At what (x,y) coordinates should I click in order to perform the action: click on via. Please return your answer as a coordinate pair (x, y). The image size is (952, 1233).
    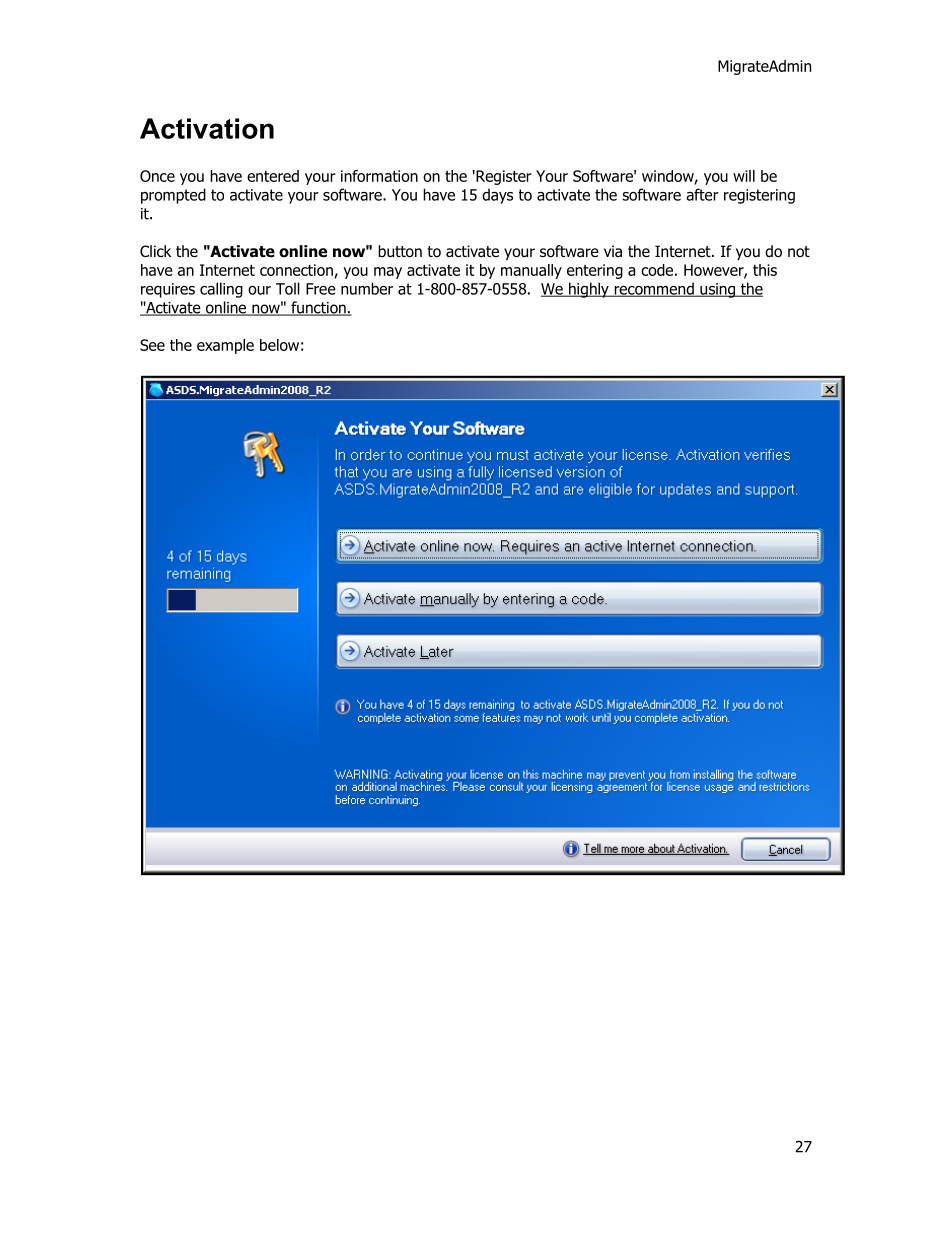
    Looking at the image, I should click on (613, 251).
